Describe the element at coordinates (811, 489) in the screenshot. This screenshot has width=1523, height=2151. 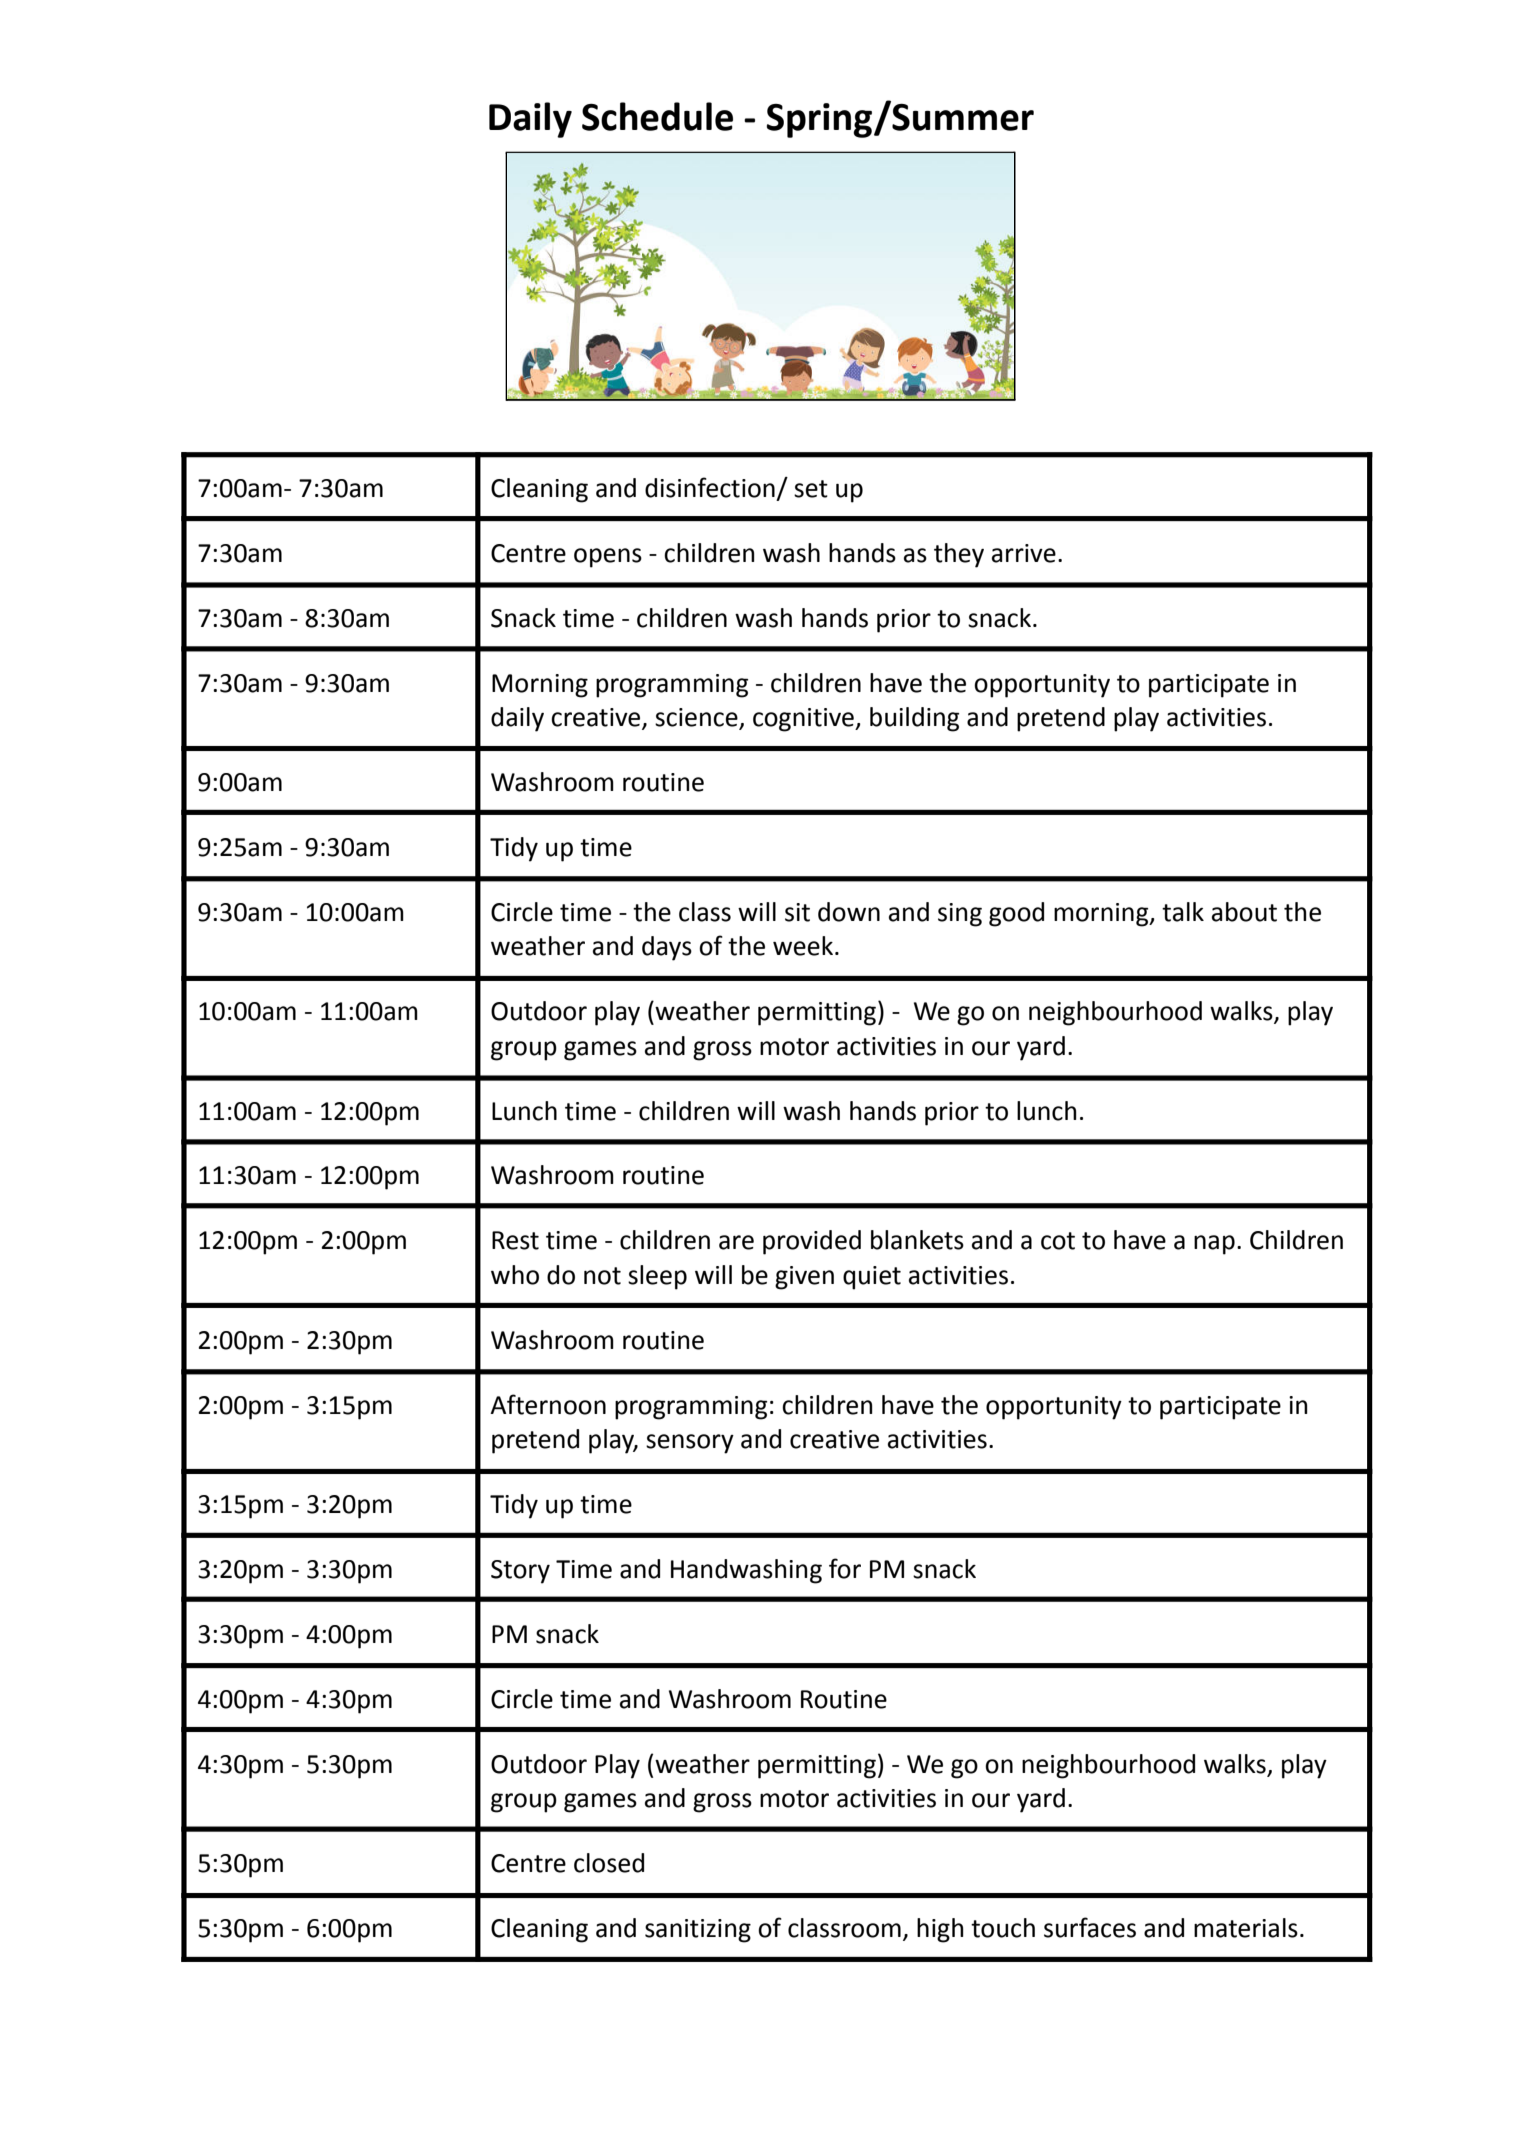
I see `set` at that location.
